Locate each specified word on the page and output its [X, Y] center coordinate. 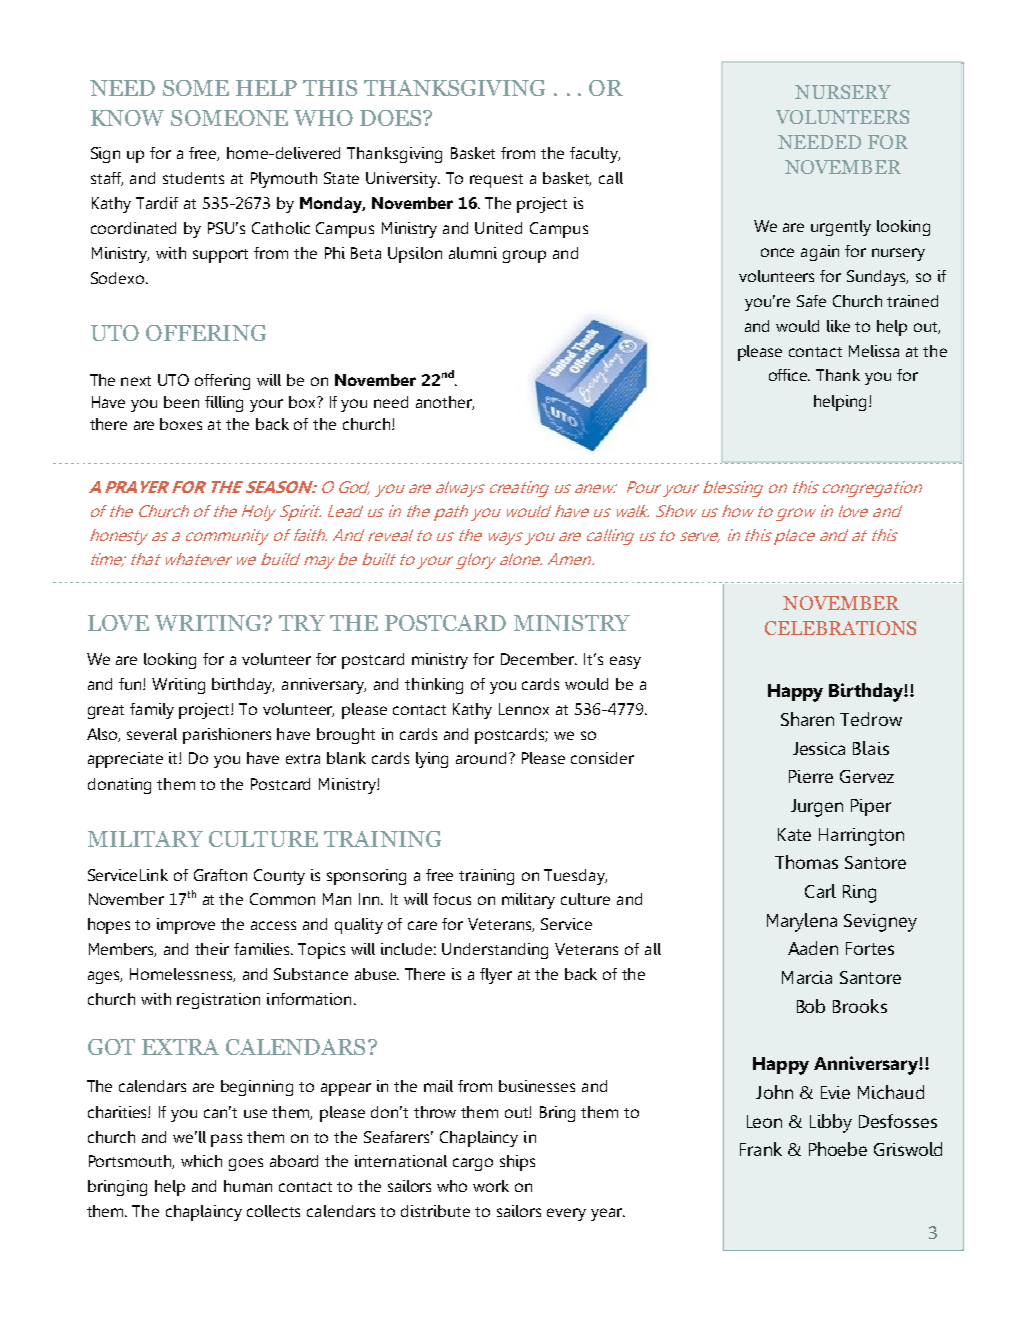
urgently [841, 228]
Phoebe [838, 1149]
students [193, 178]
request [496, 181]
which [201, 1161]
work [491, 1186]
